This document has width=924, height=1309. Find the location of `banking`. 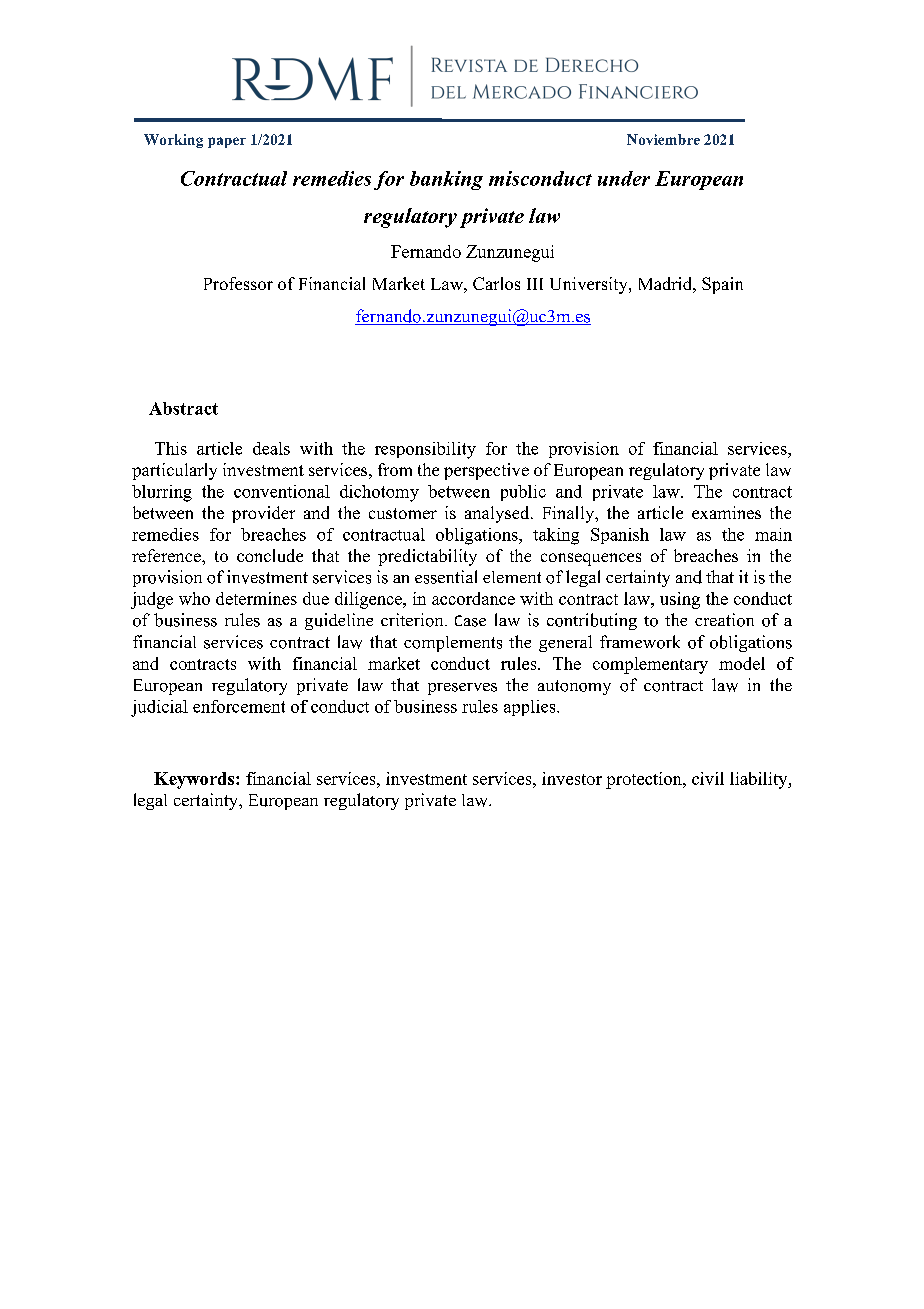

banking is located at coordinates (446, 180).
